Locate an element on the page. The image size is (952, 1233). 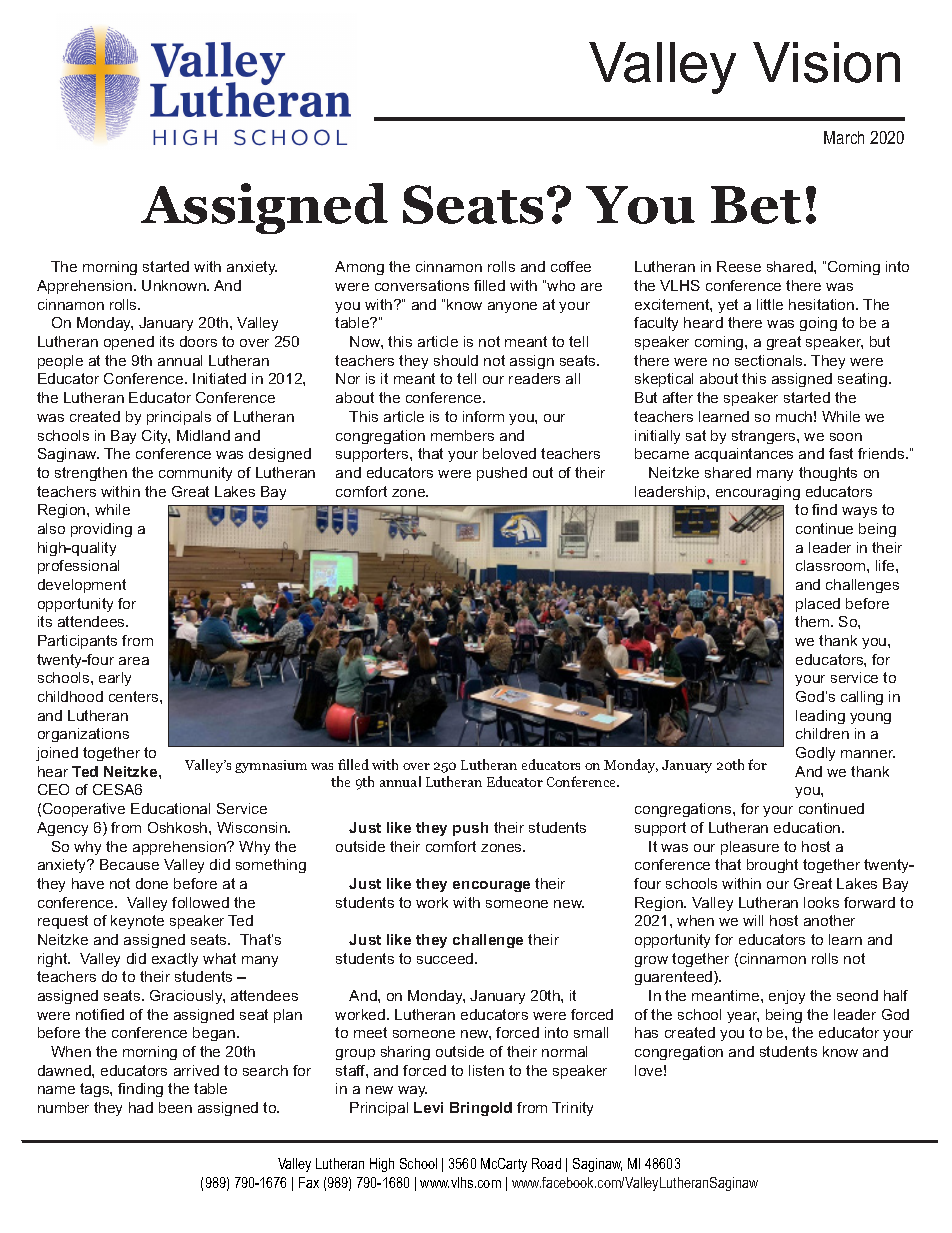
Among is located at coordinates (359, 268).
